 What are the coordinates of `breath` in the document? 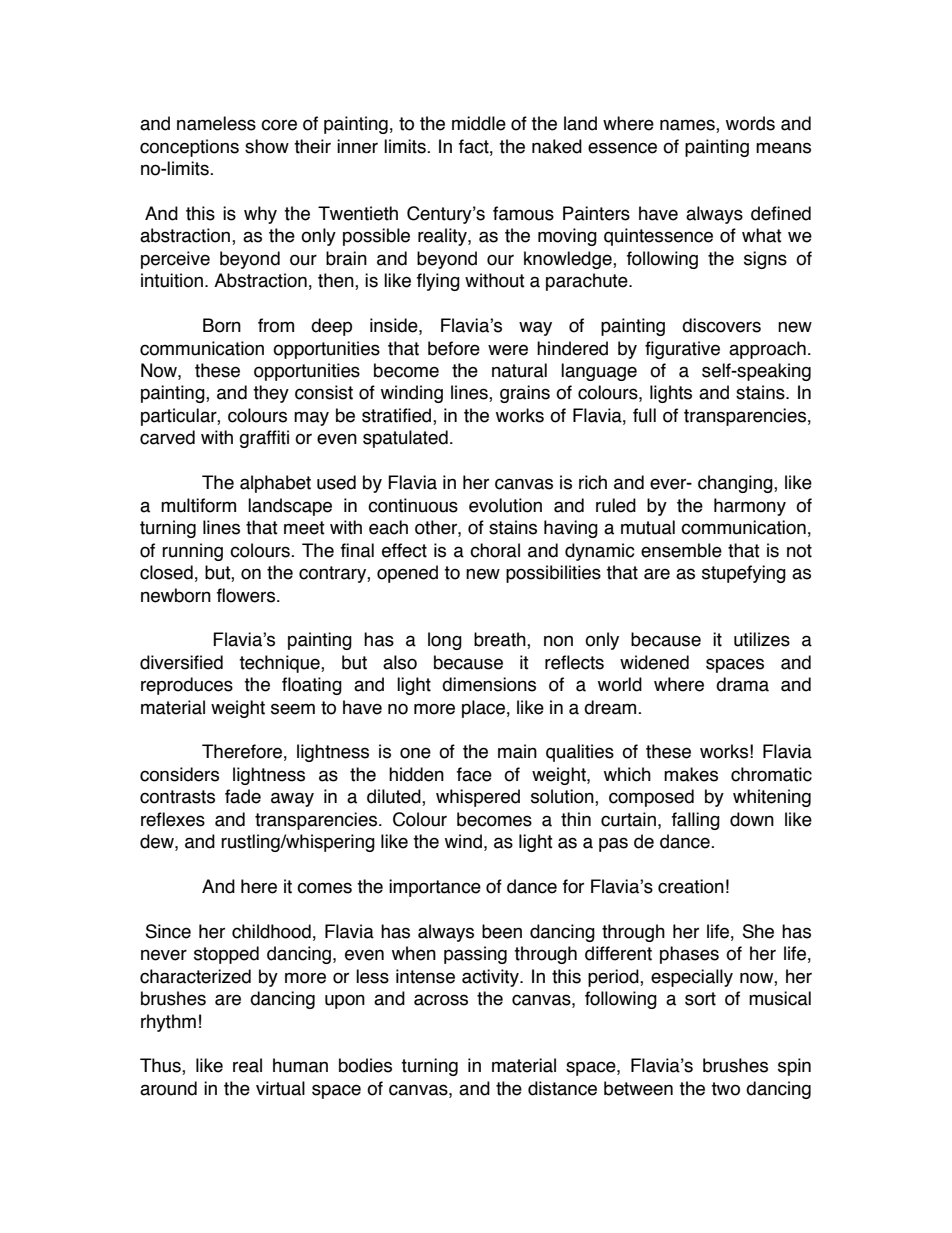 It's located at (501, 640).
